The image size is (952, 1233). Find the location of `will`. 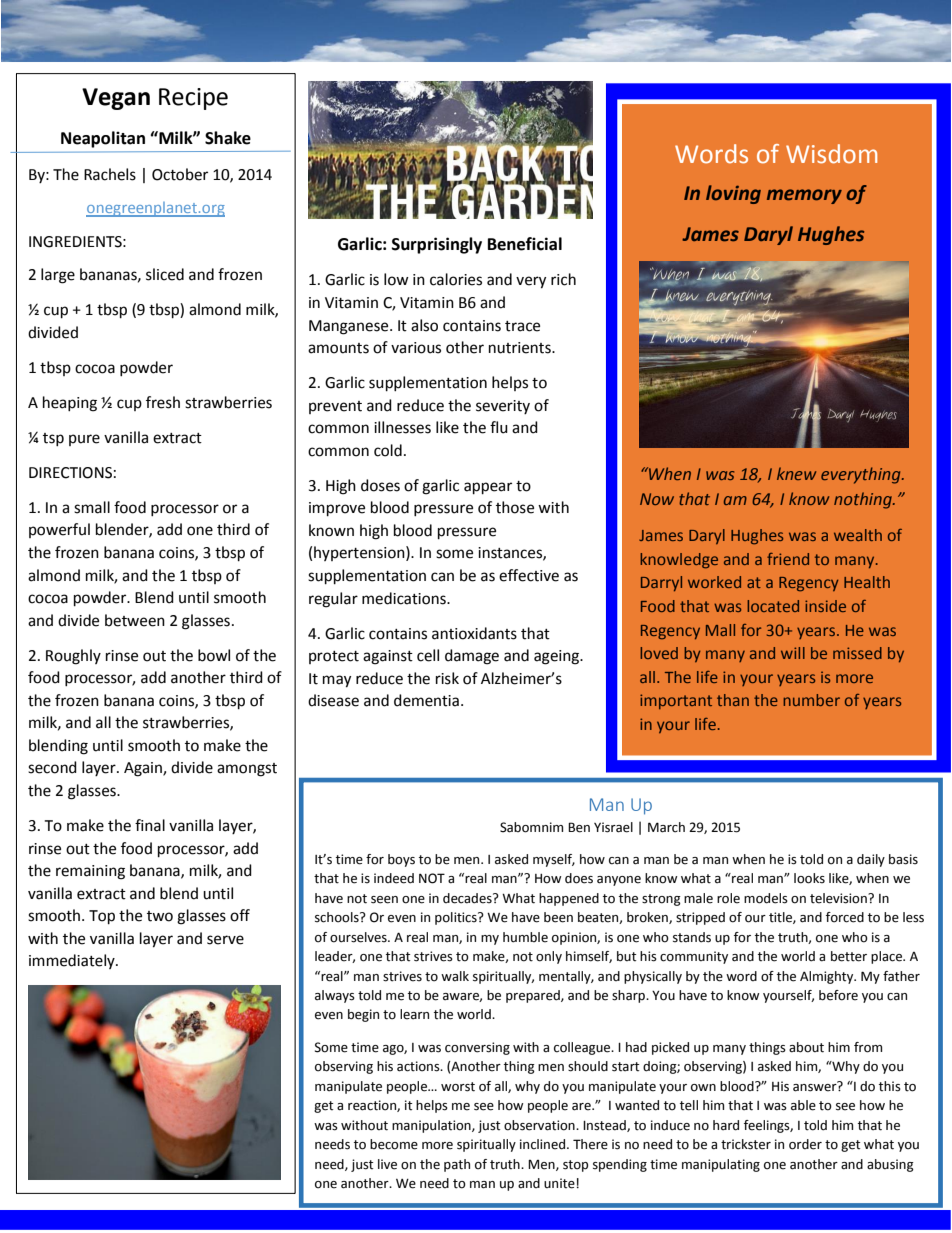

will is located at coordinates (793, 653).
